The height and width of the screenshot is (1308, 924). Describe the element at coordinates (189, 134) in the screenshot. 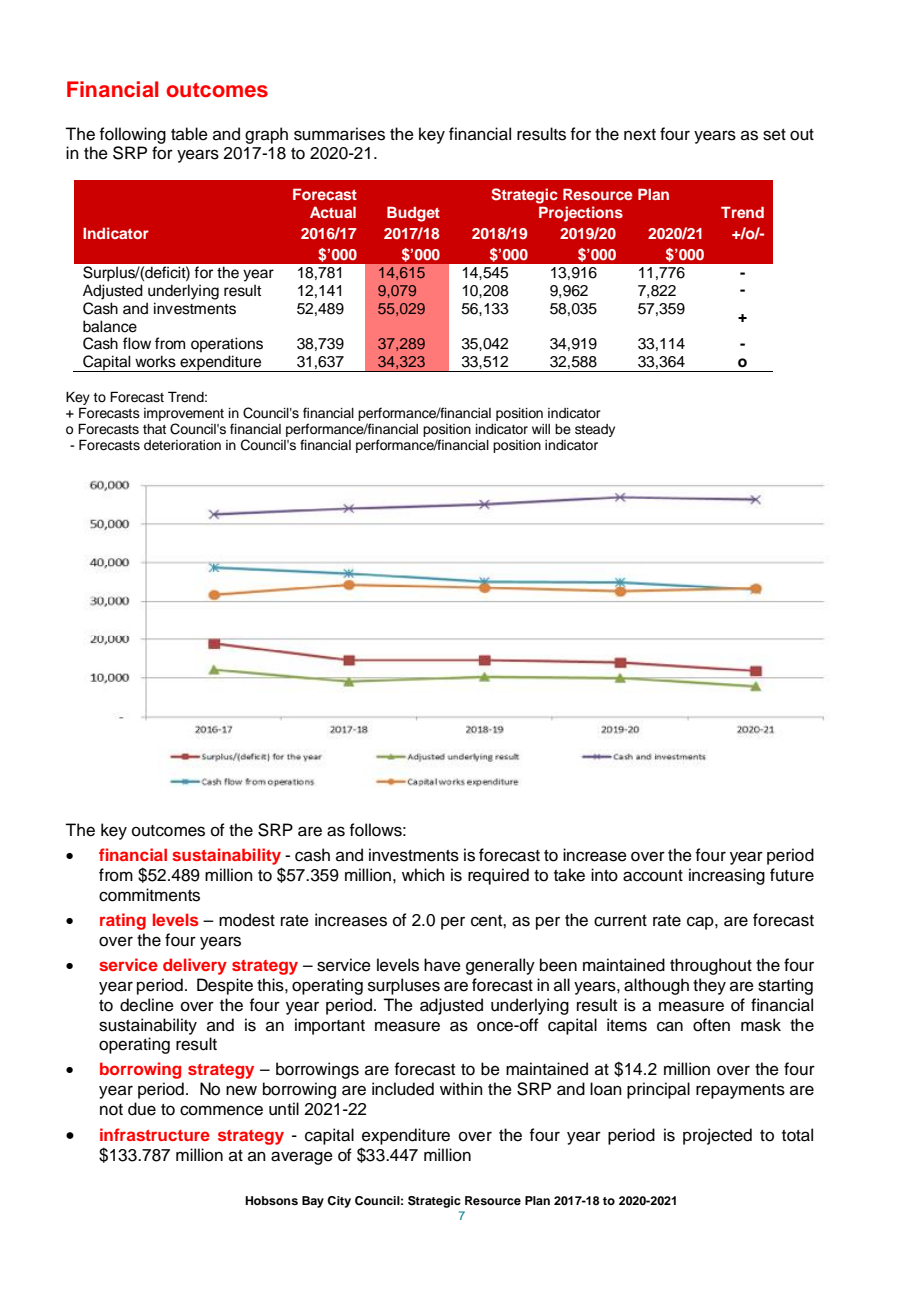

I see `table` at that location.
